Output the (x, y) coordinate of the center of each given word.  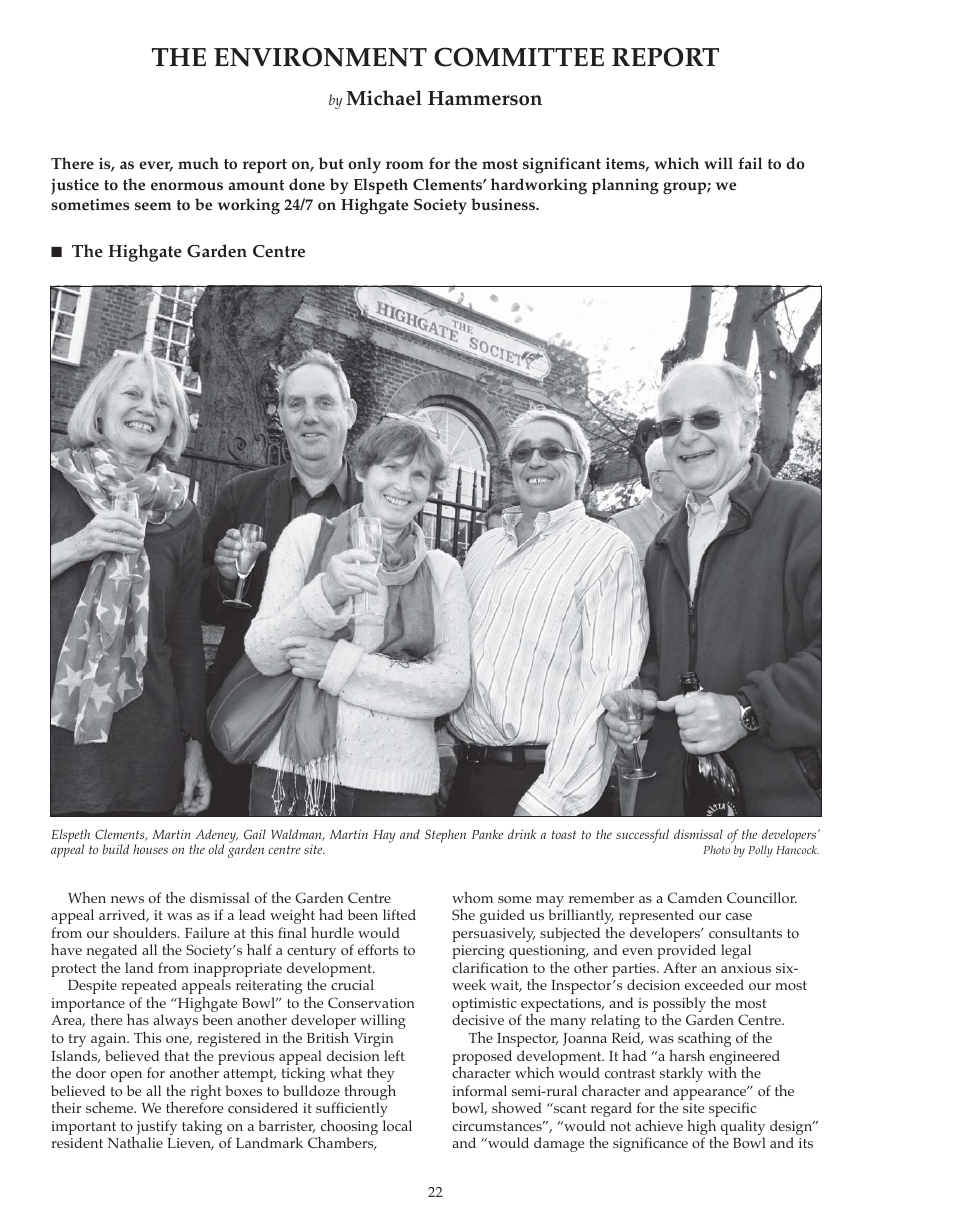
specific (732, 1109)
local (397, 1125)
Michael (384, 98)
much (198, 163)
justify (157, 1129)
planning (625, 186)
